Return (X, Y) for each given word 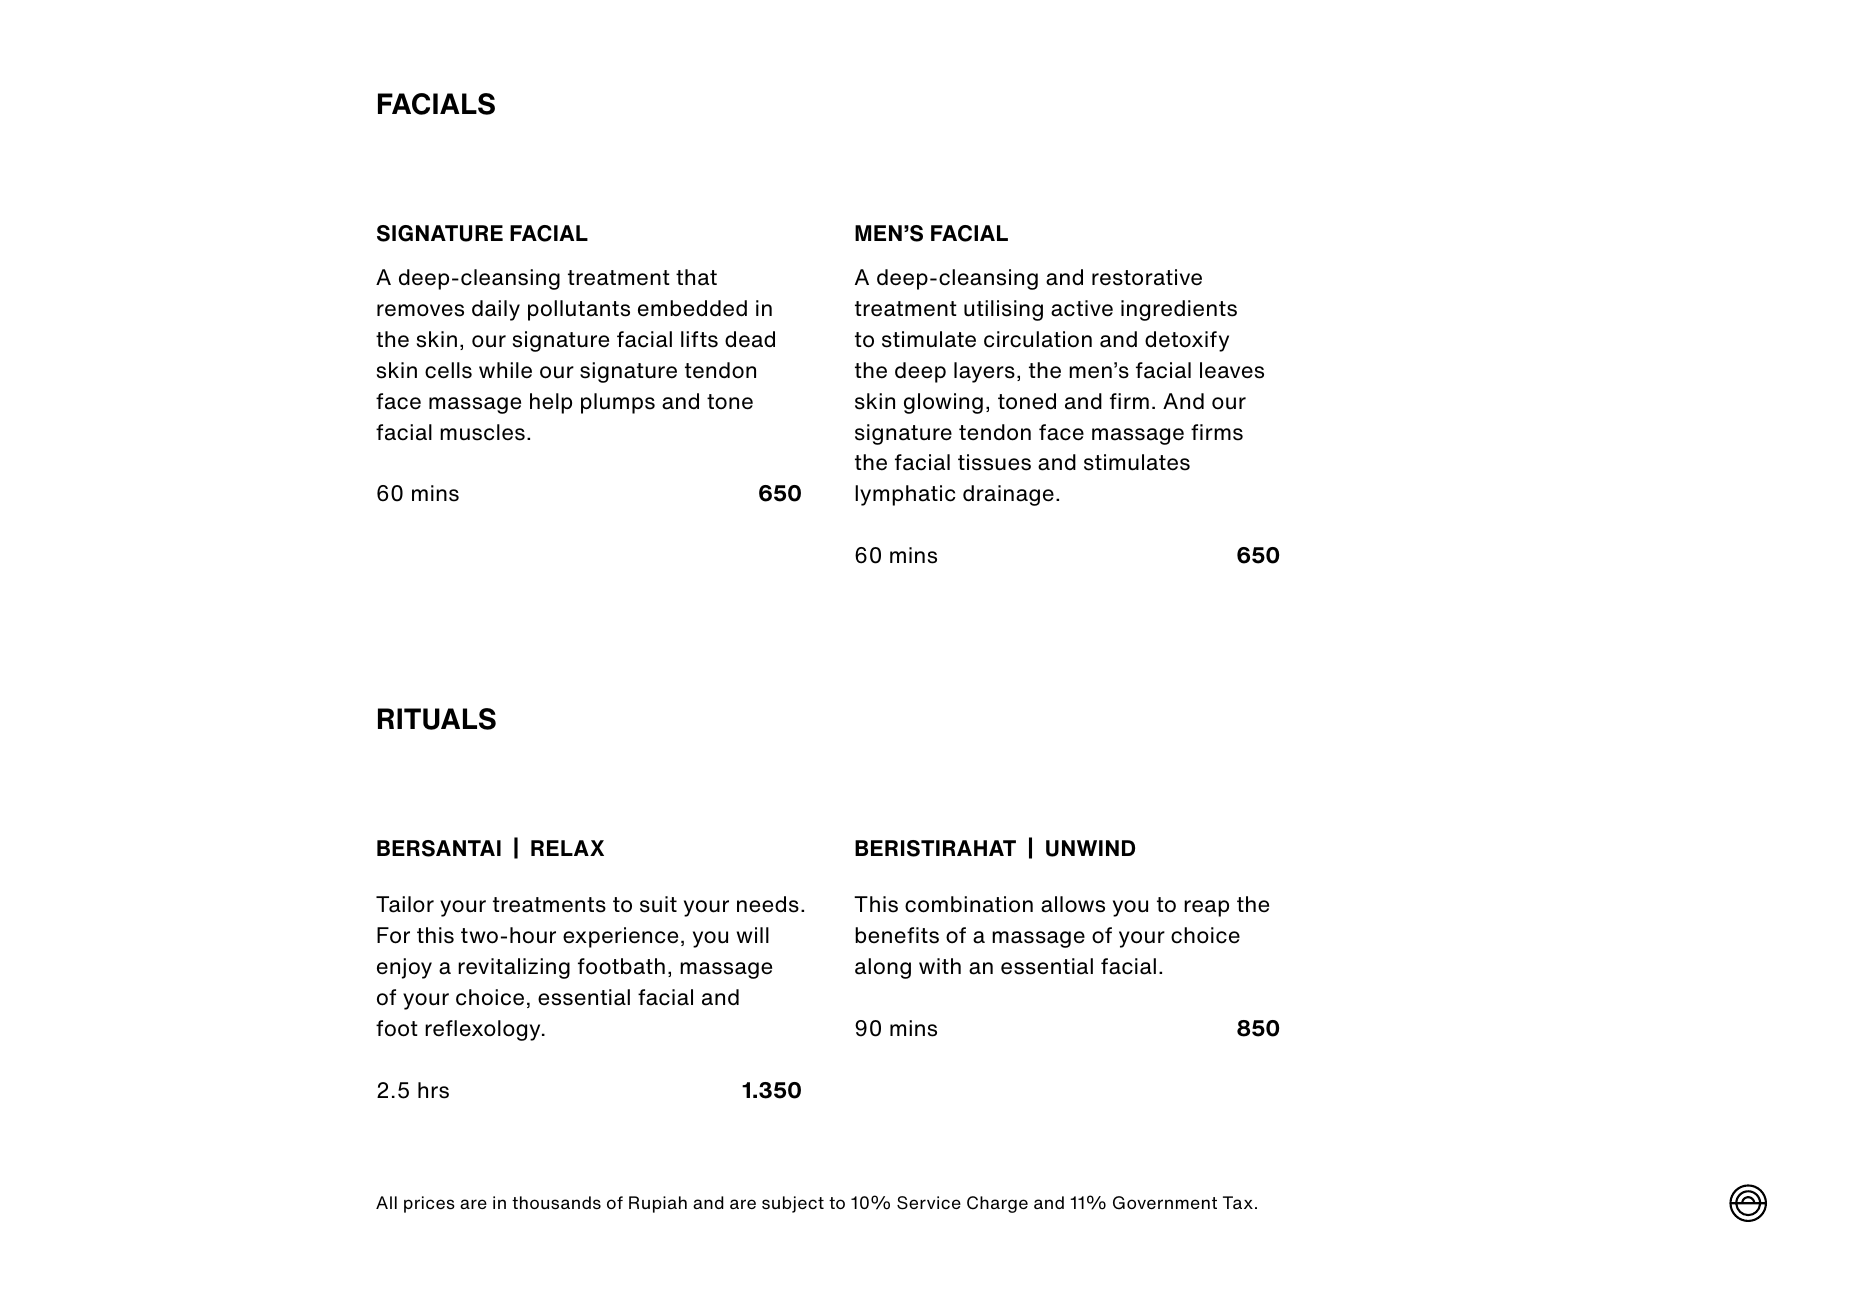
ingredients (1179, 310)
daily (496, 310)
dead (750, 339)
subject (793, 1204)
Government (1165, 1203)
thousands (556, 1203)
